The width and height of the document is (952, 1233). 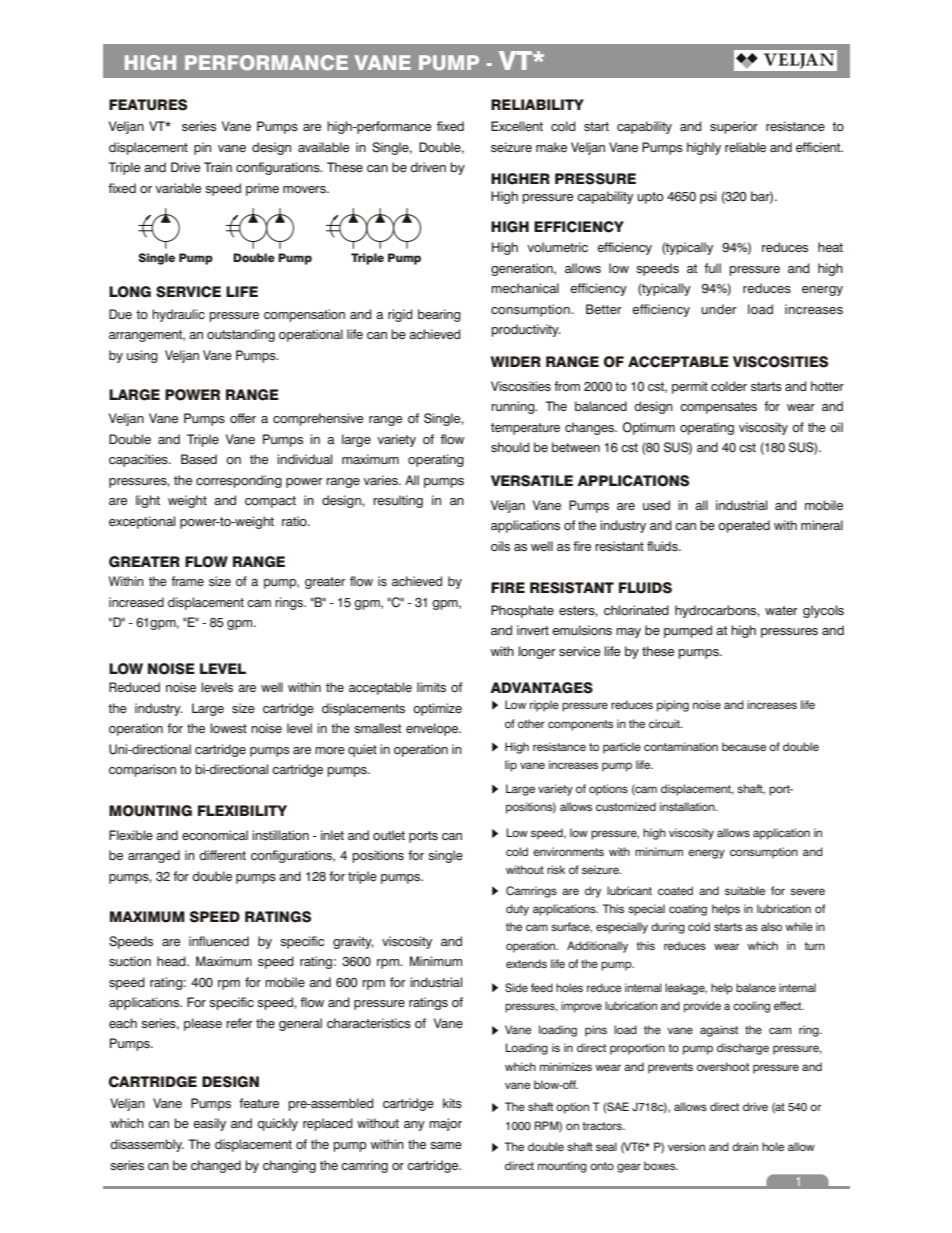 What do you see at coordinates (209, 1124) in the document?
I see `easily` at bounding box center [209, 1124].
